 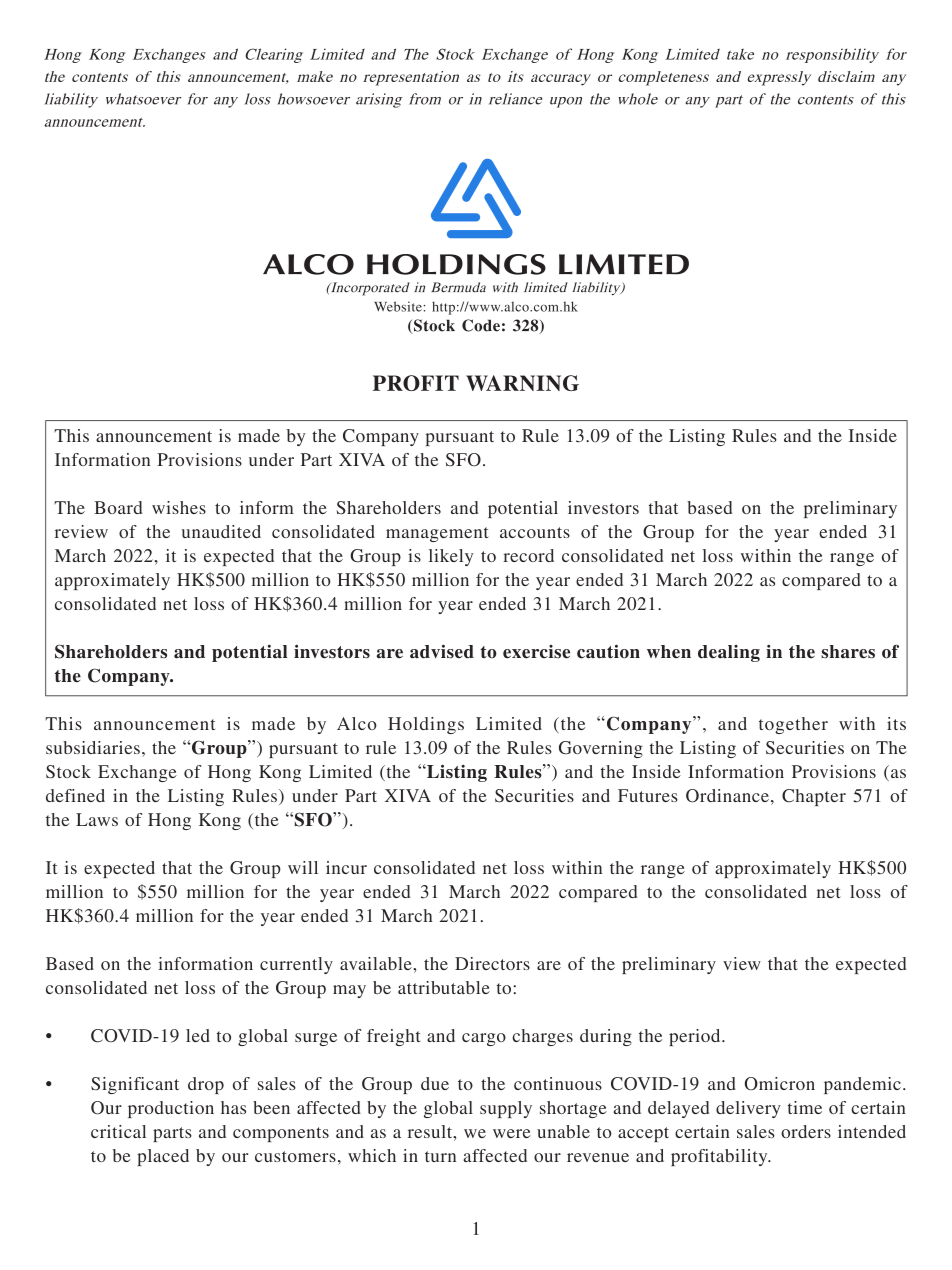 I want to click on Laws, so click(x=97, y=819).
